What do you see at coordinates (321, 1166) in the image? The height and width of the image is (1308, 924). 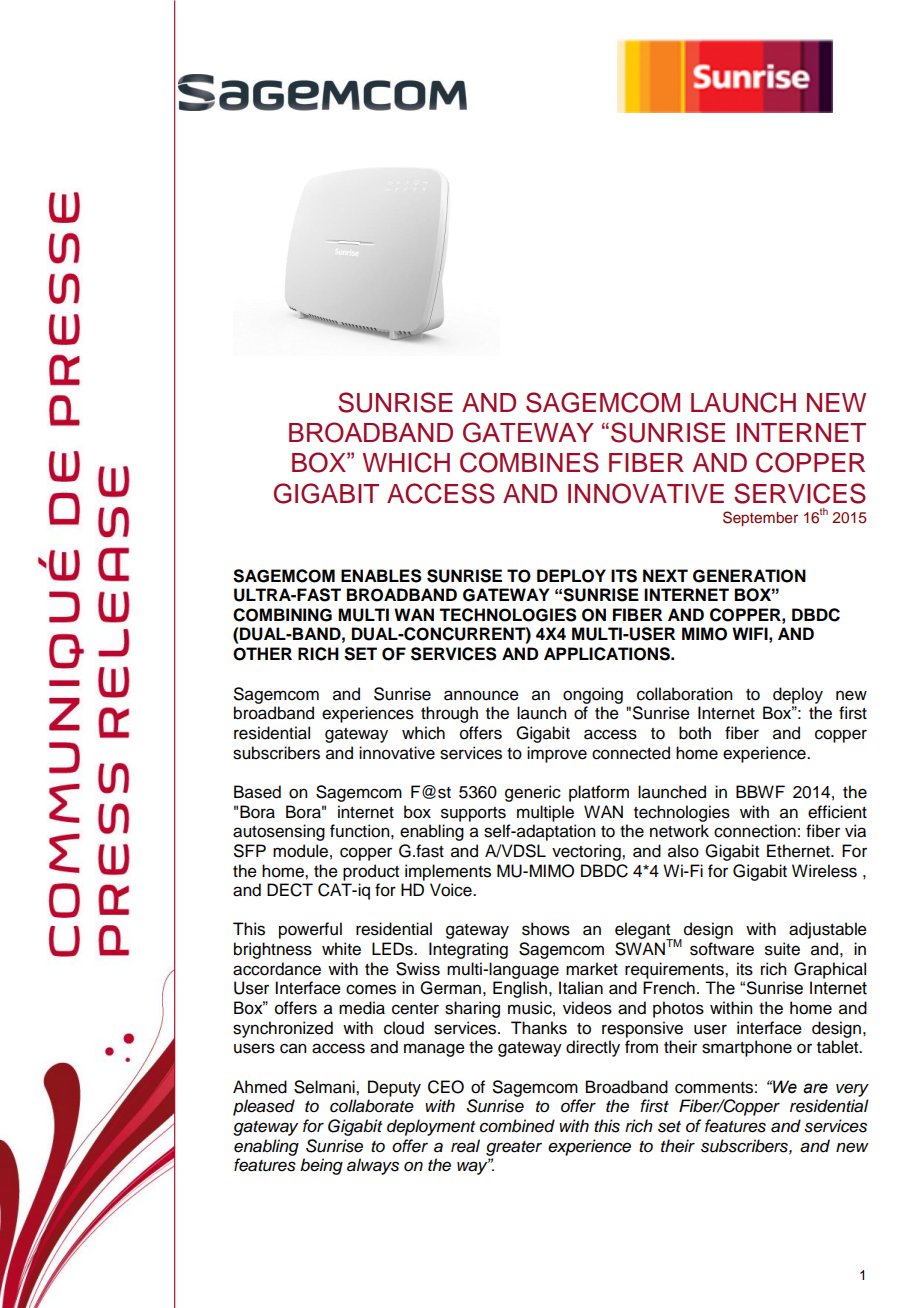 I see `being` at bounding box center [321, 1166].
